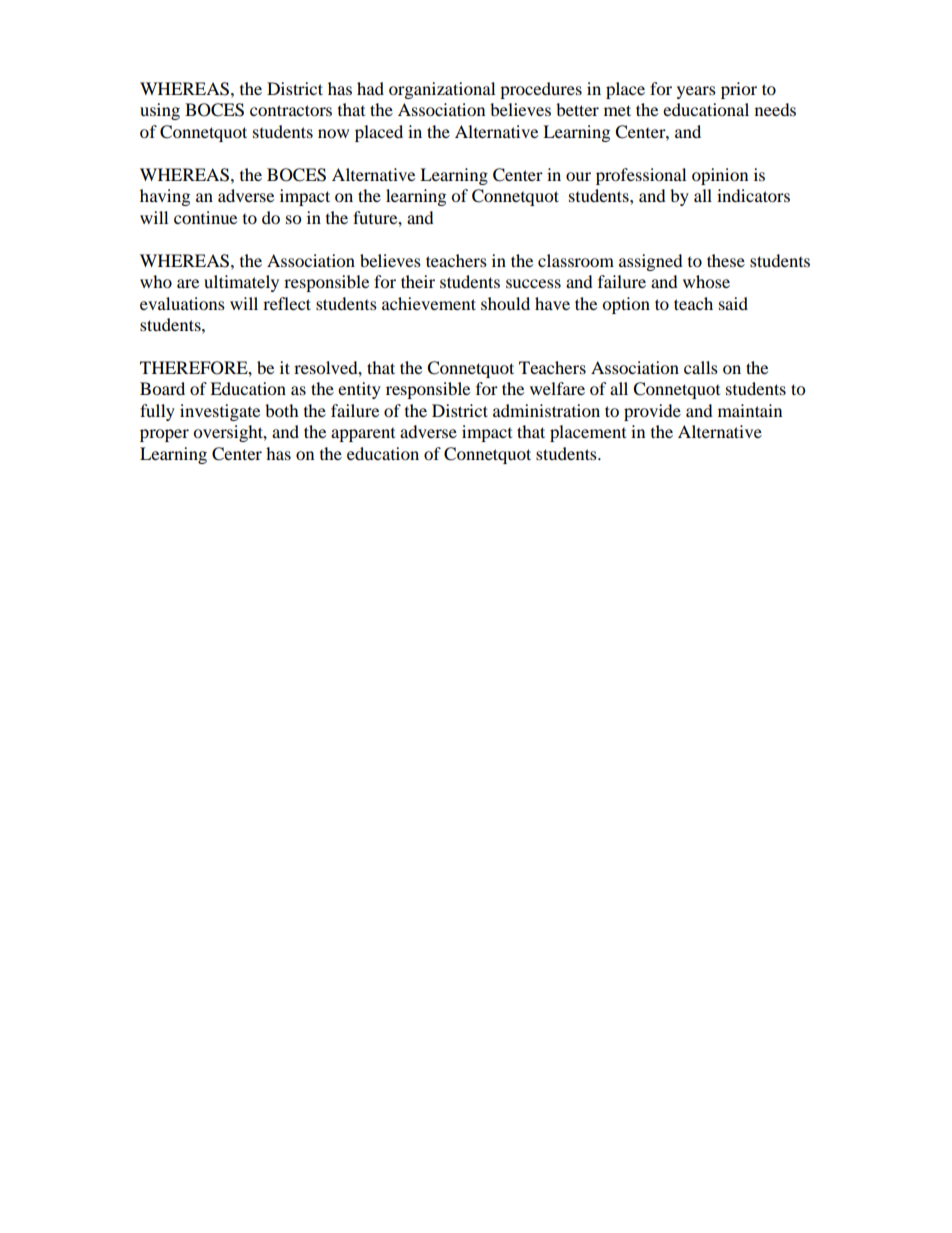 The image size is (952, 1233). What do you see at coordinates (241, 283) in the screenshot?
I see `ultimately` at bounding box center [241, 283].
